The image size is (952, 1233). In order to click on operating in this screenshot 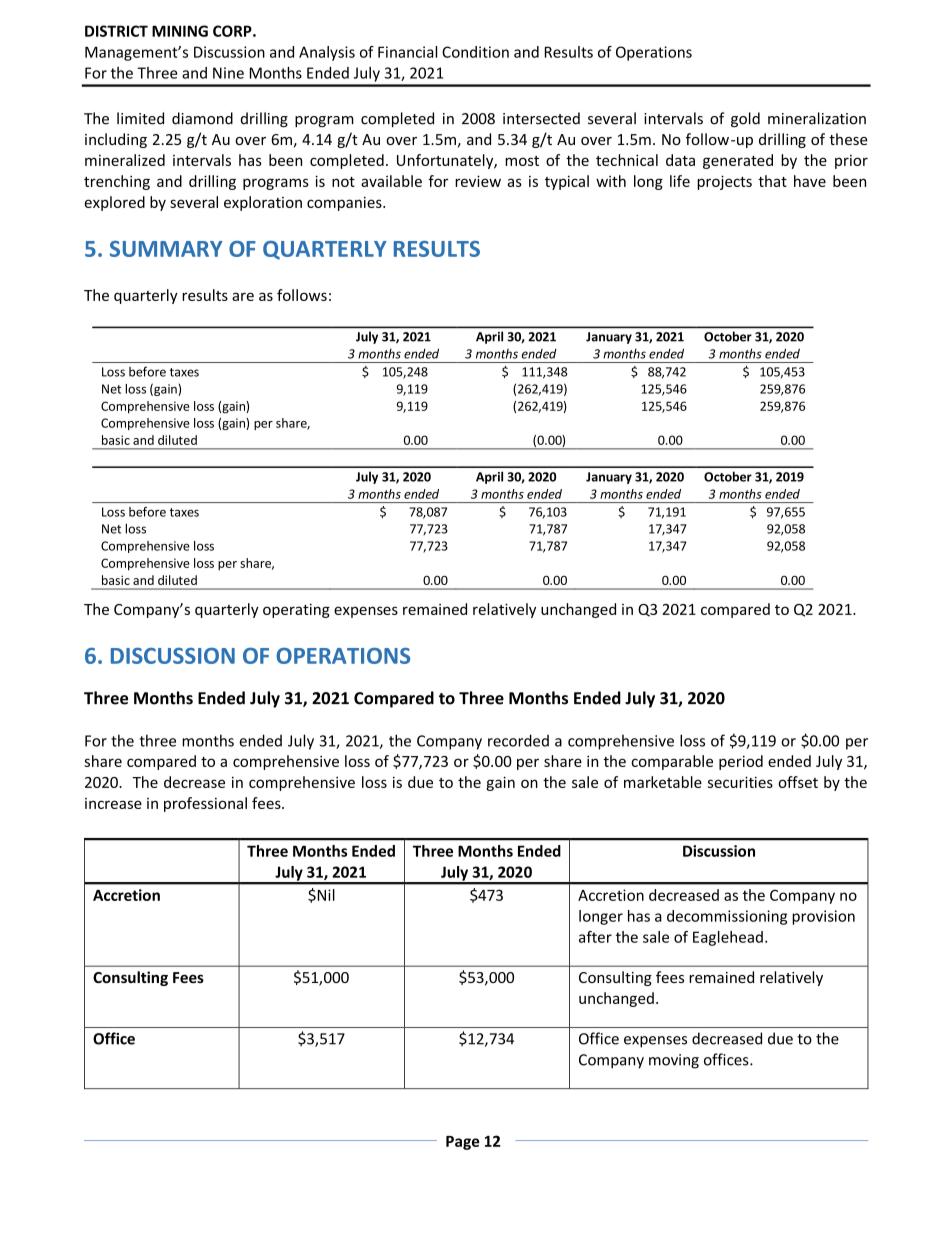, I will do `click(296, 610)`.
